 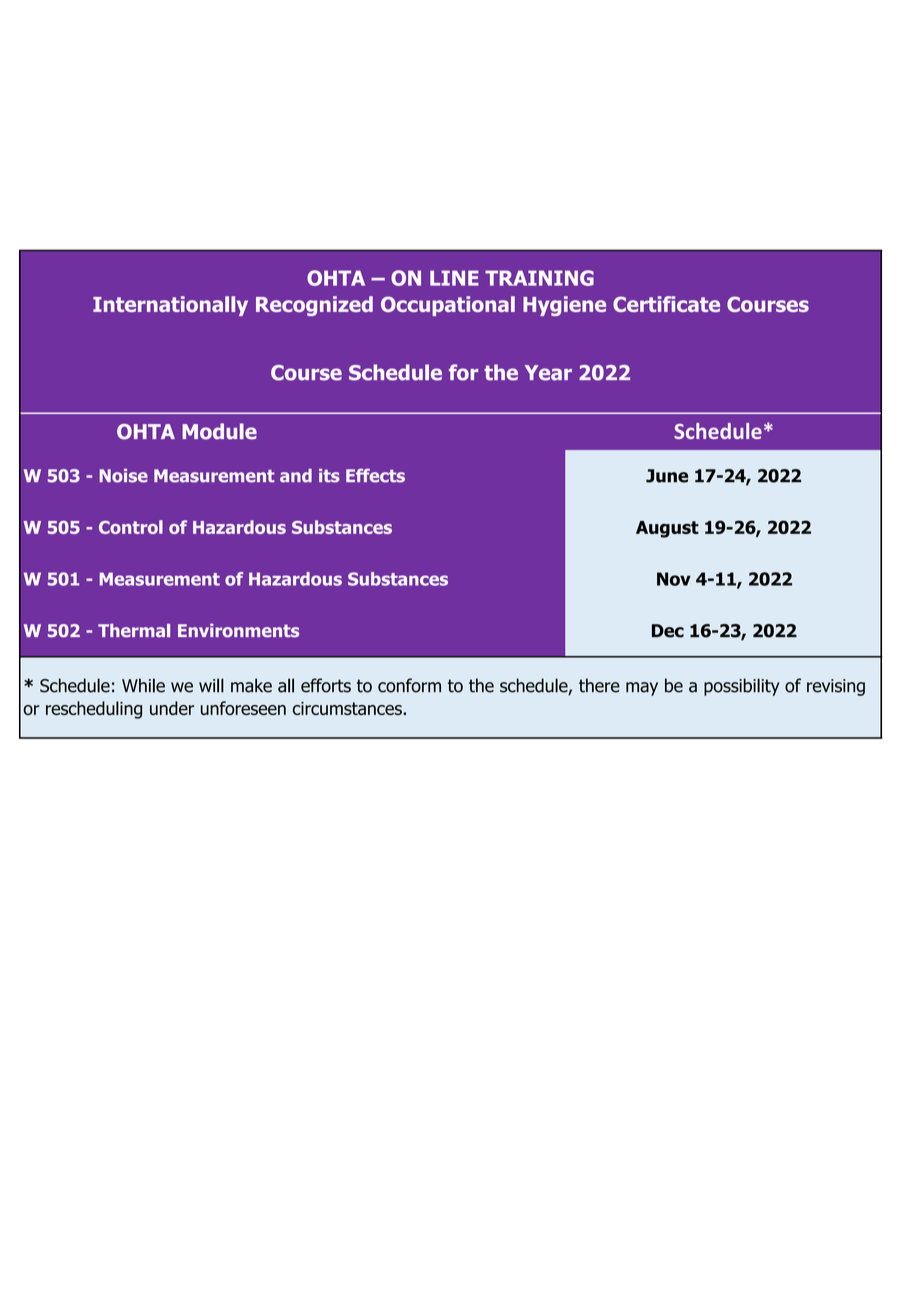 I want to click on Module, so click(x=219, y=431).
